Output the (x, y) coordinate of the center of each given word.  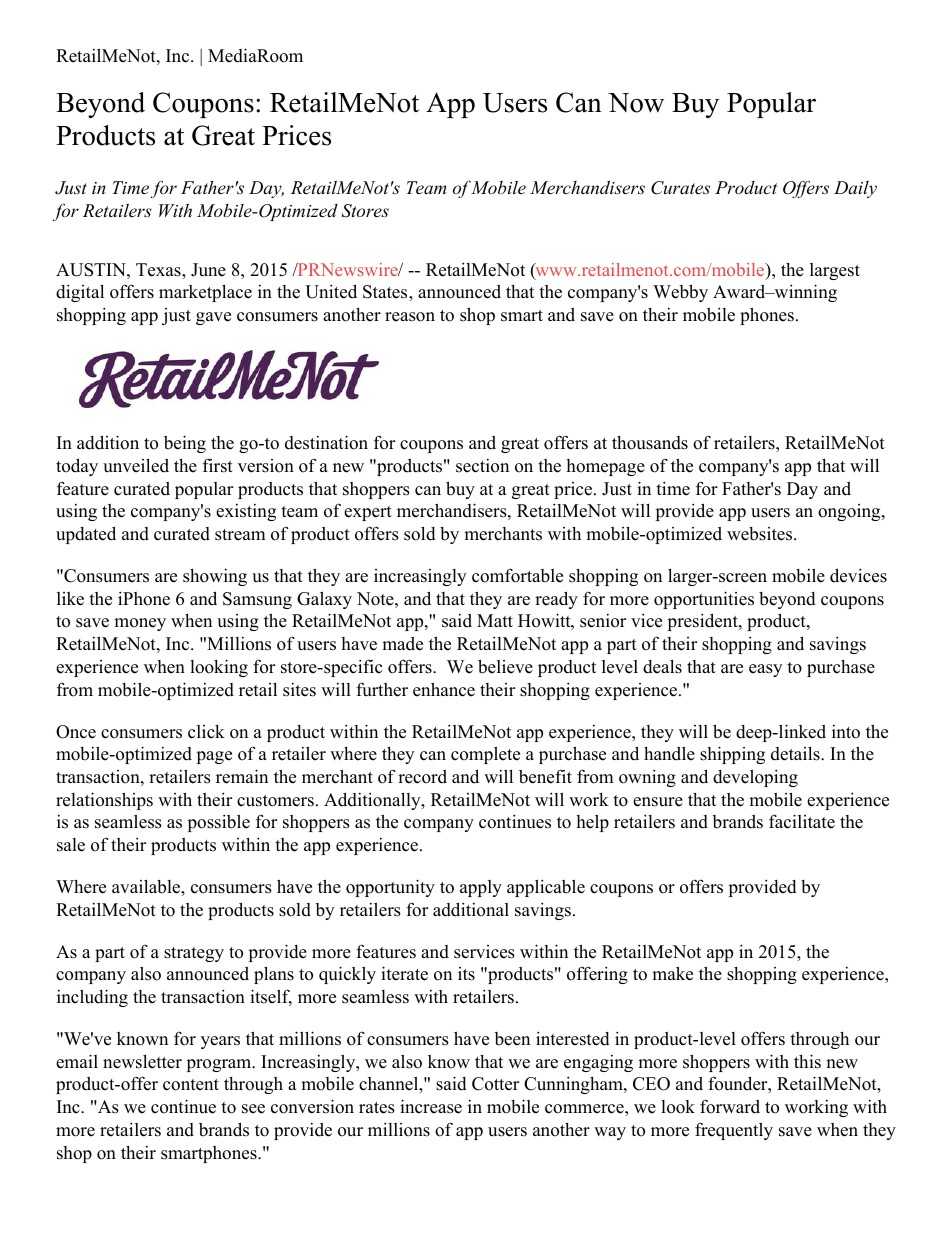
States (386, 292)
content (191, 1085)
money (140, 624)
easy (765, 670)
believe (505, 666)
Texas (159, 270)
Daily (855, 189)
